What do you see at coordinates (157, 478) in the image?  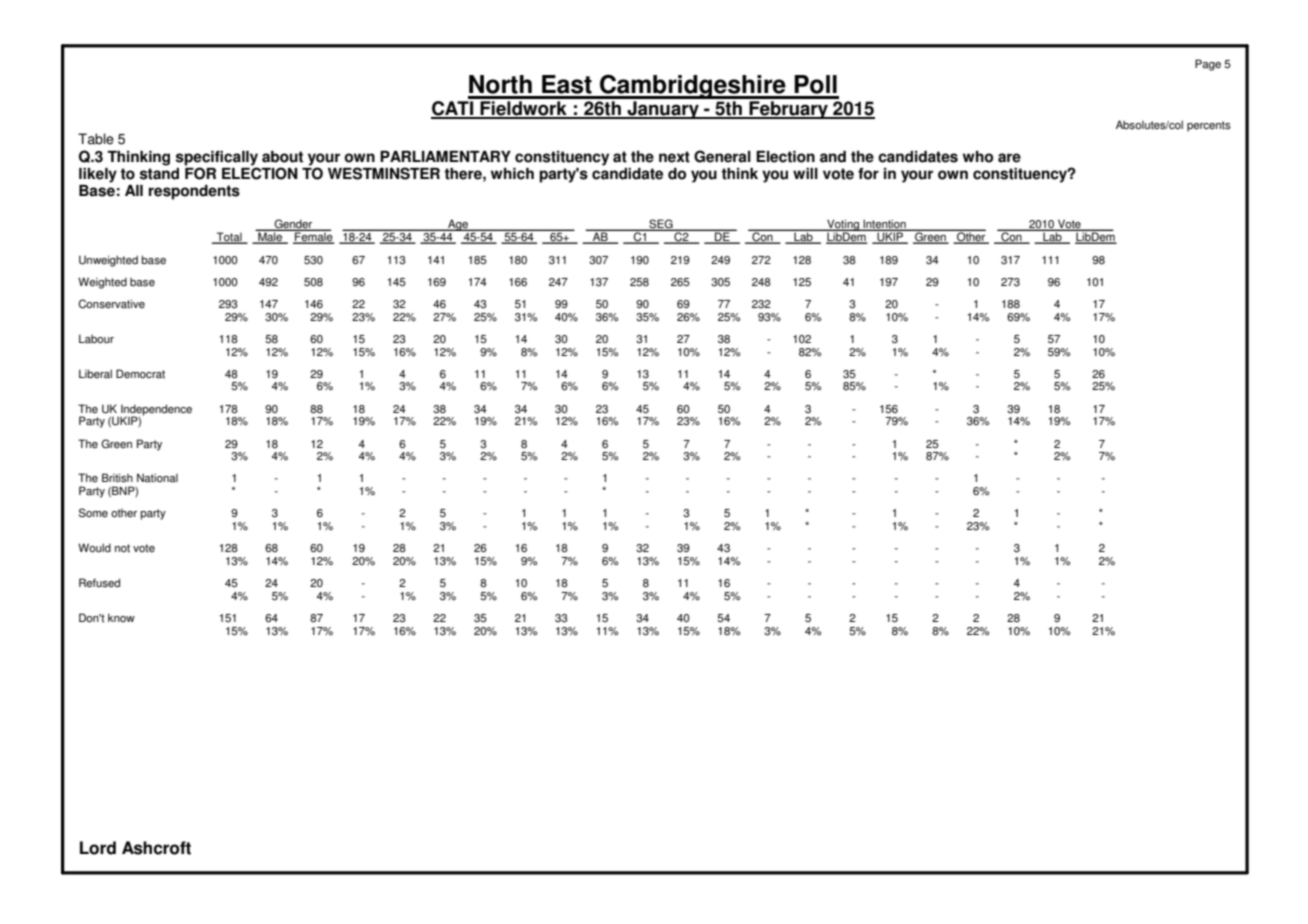 I see `National` at bounding box center [157, 478].
